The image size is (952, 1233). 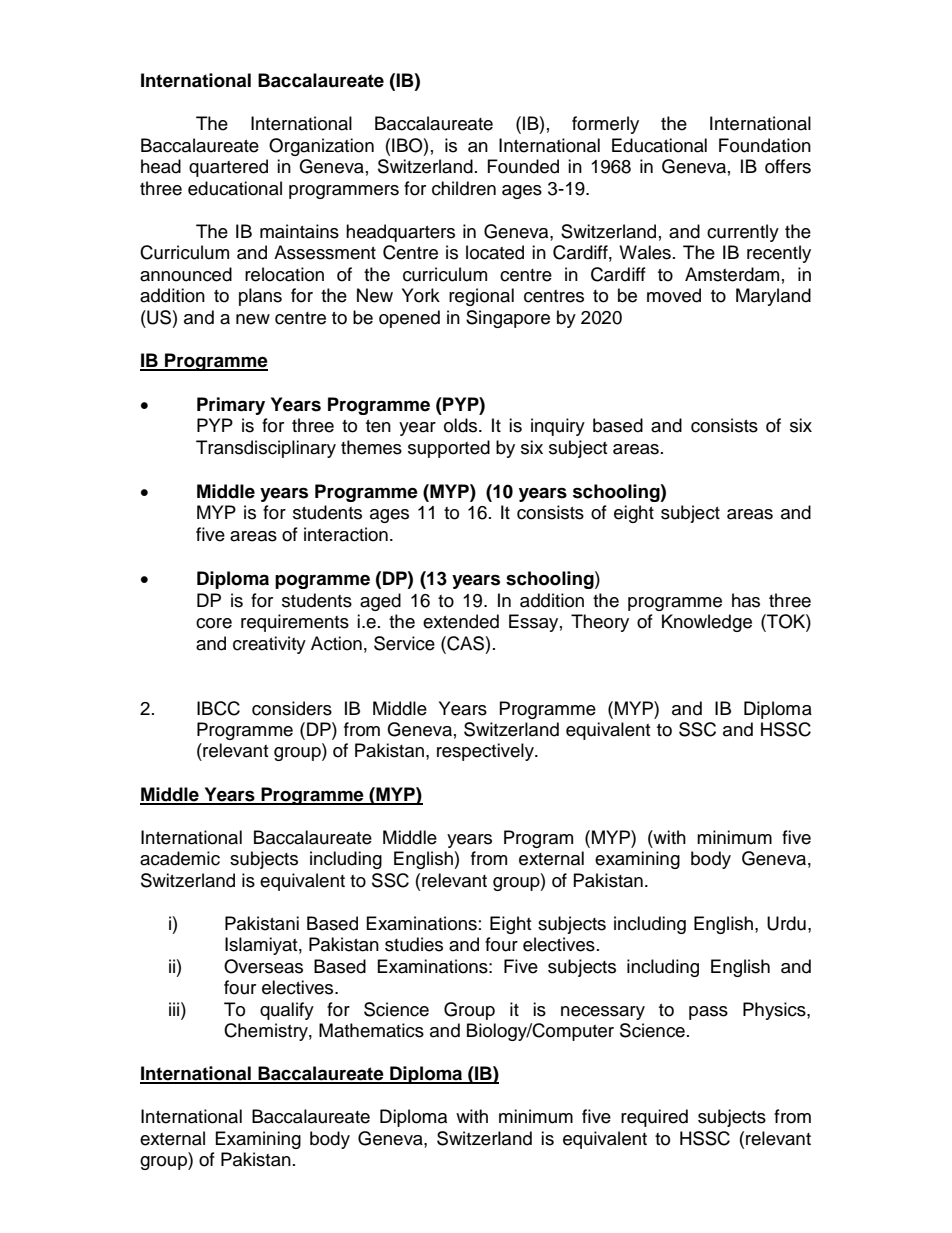 I want to click on considers, so click(x=292, y=708).
